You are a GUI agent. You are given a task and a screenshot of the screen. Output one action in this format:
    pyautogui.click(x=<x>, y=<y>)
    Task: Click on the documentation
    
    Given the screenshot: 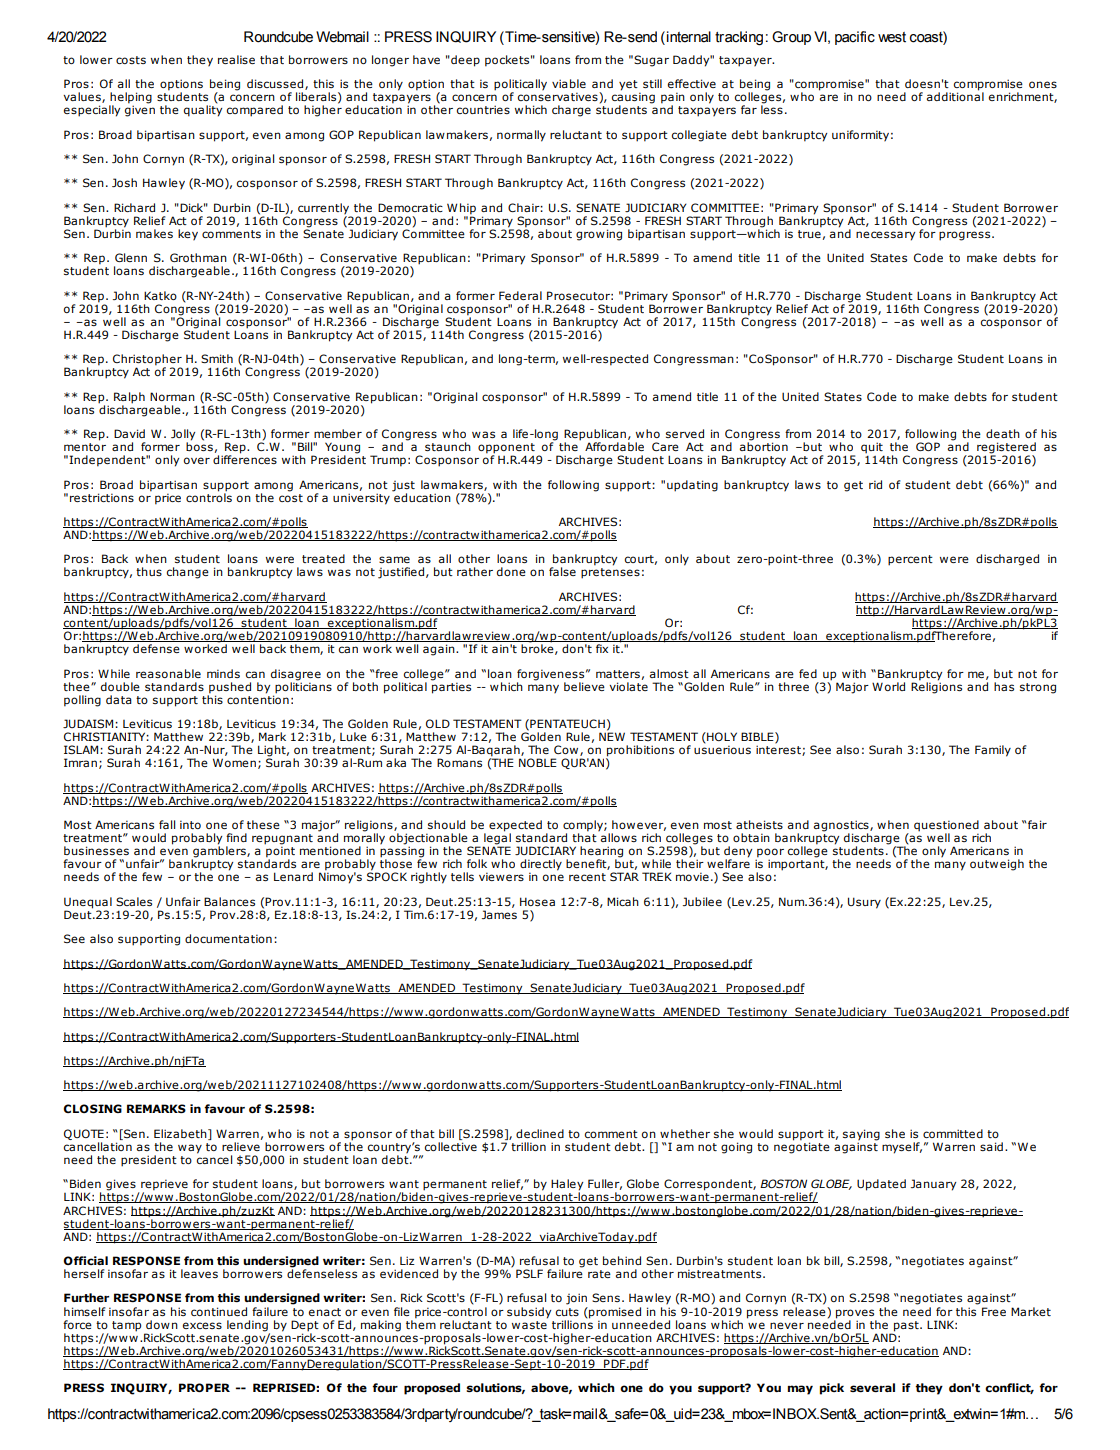 What is the action you would take?
    pyautogui.click(x=228, y=938)
